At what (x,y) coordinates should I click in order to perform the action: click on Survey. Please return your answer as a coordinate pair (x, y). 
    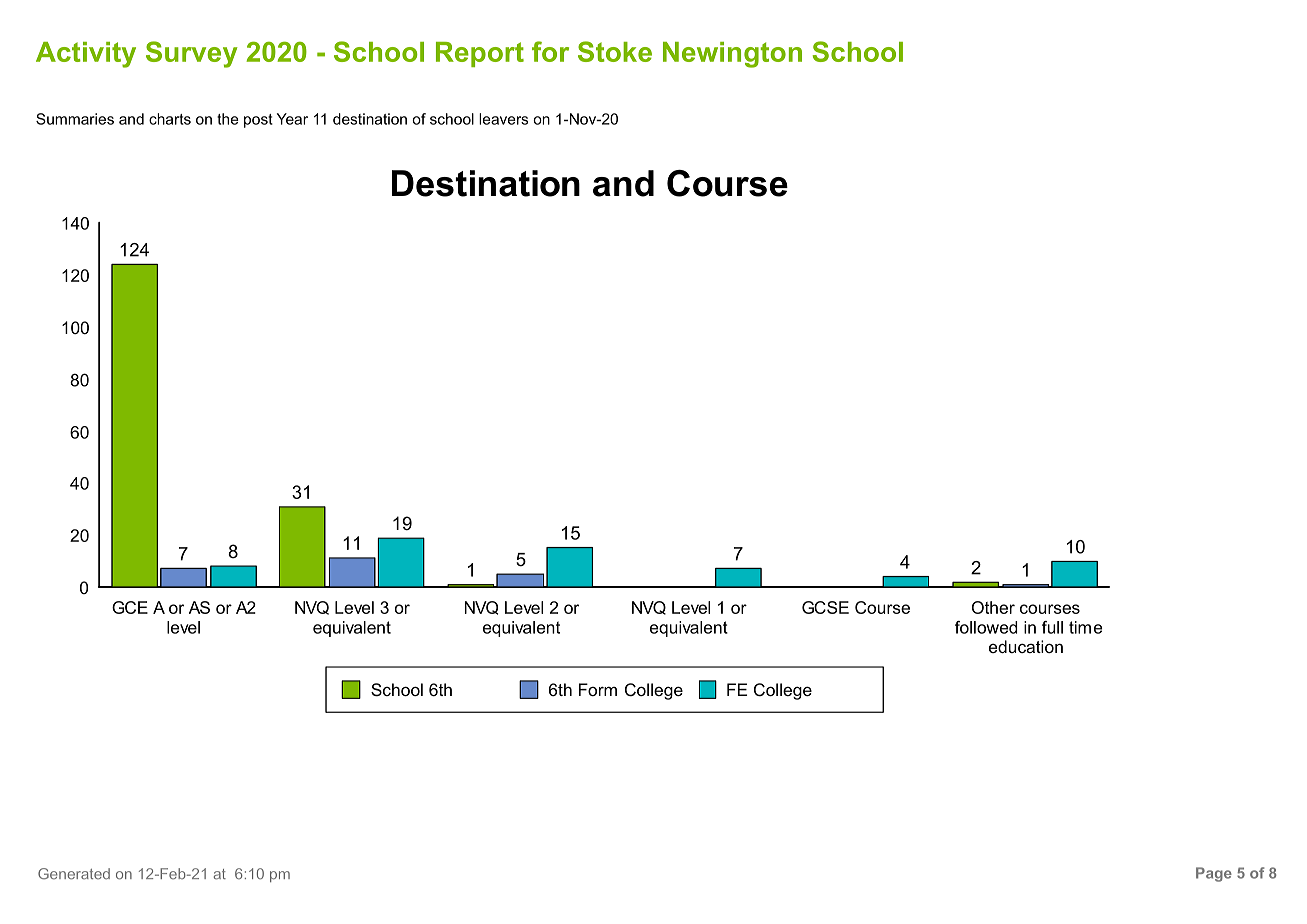
    Looking at the image, I should click on (192, 54).
